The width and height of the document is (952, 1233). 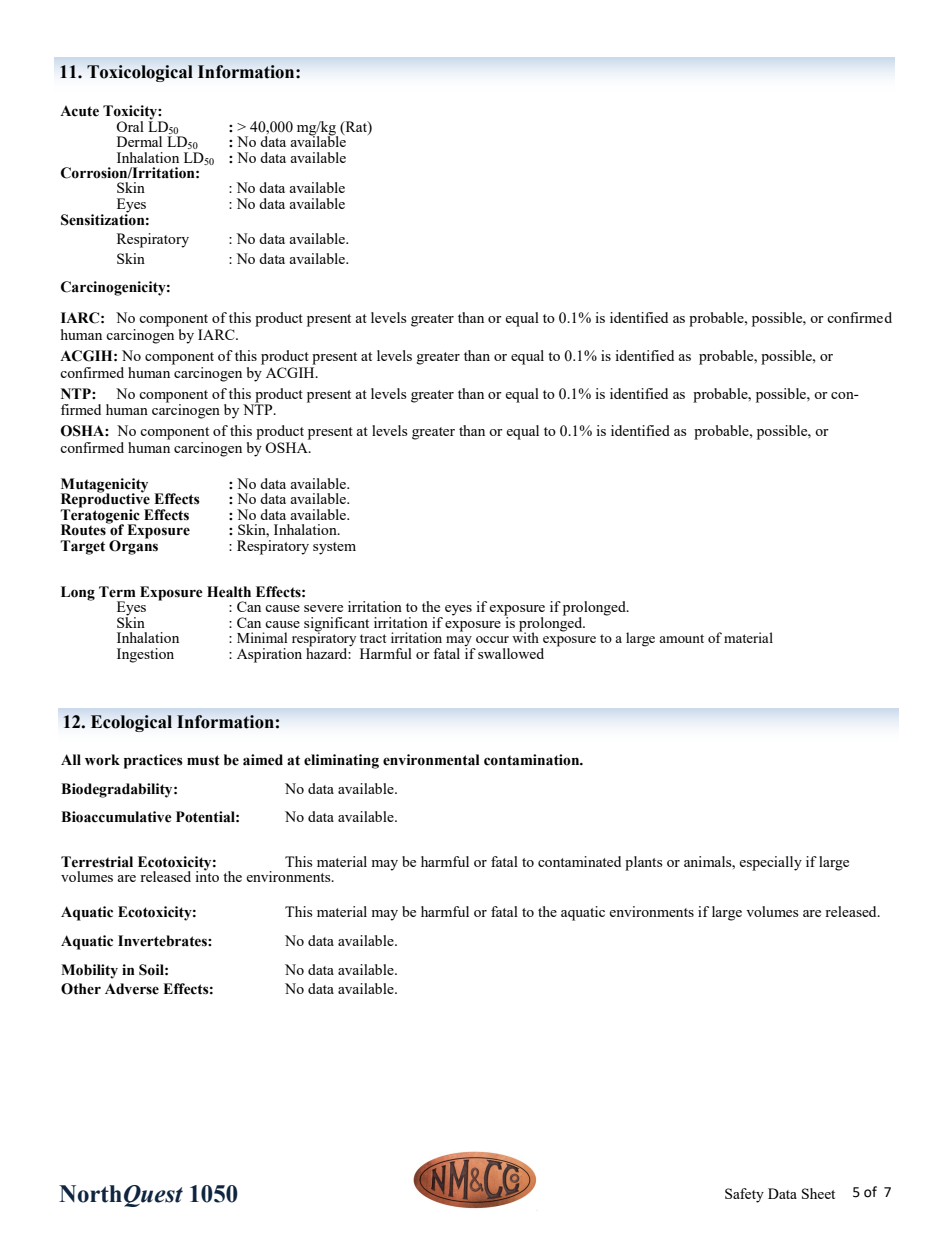 What do you see at coordinates (116, 817) in the document?
I see `Bioaccumulative` at bounding box center [116, 817].
